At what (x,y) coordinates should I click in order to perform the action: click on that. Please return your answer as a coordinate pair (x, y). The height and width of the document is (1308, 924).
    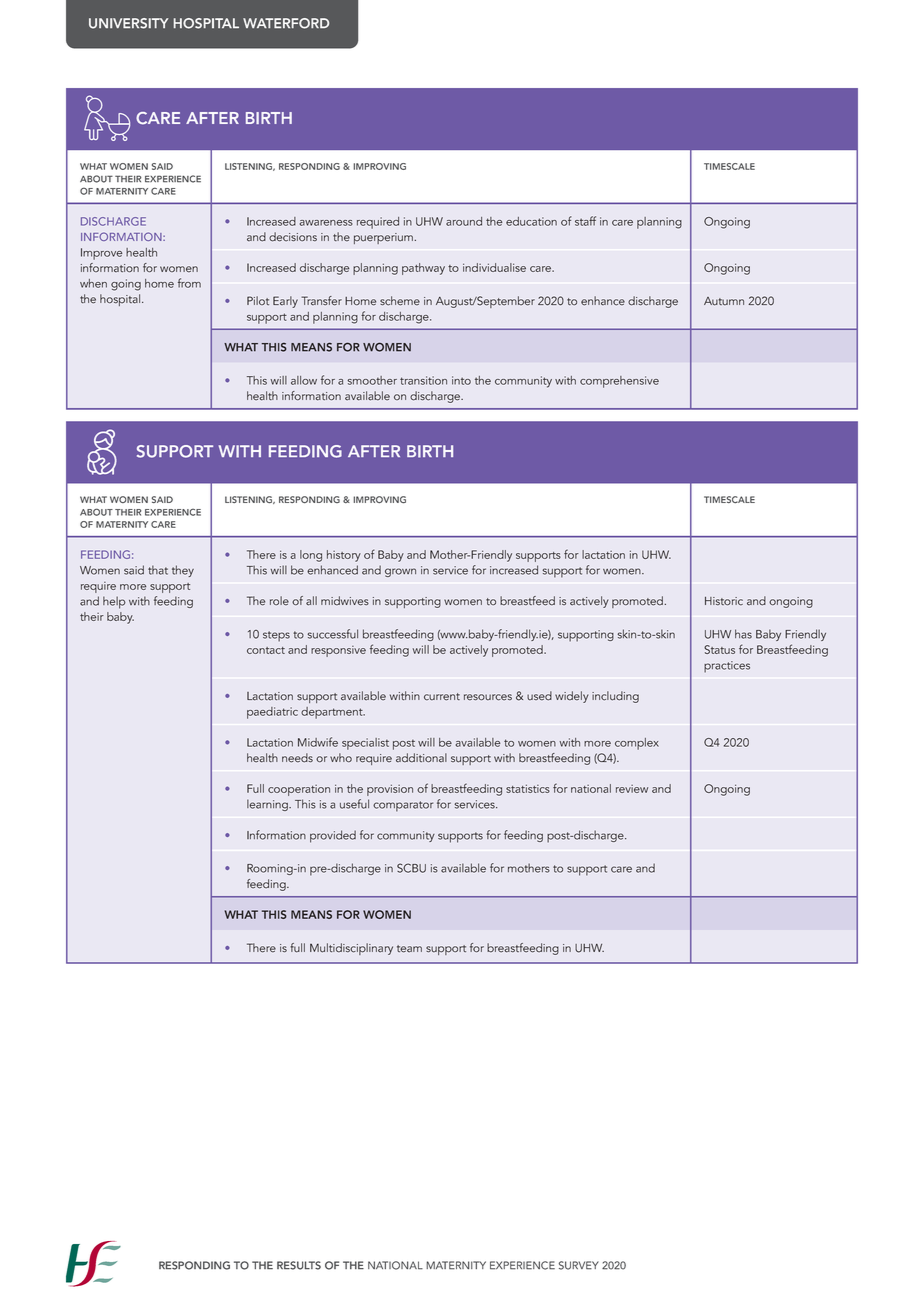
    Looking at the image, I should click on (158, 570).
